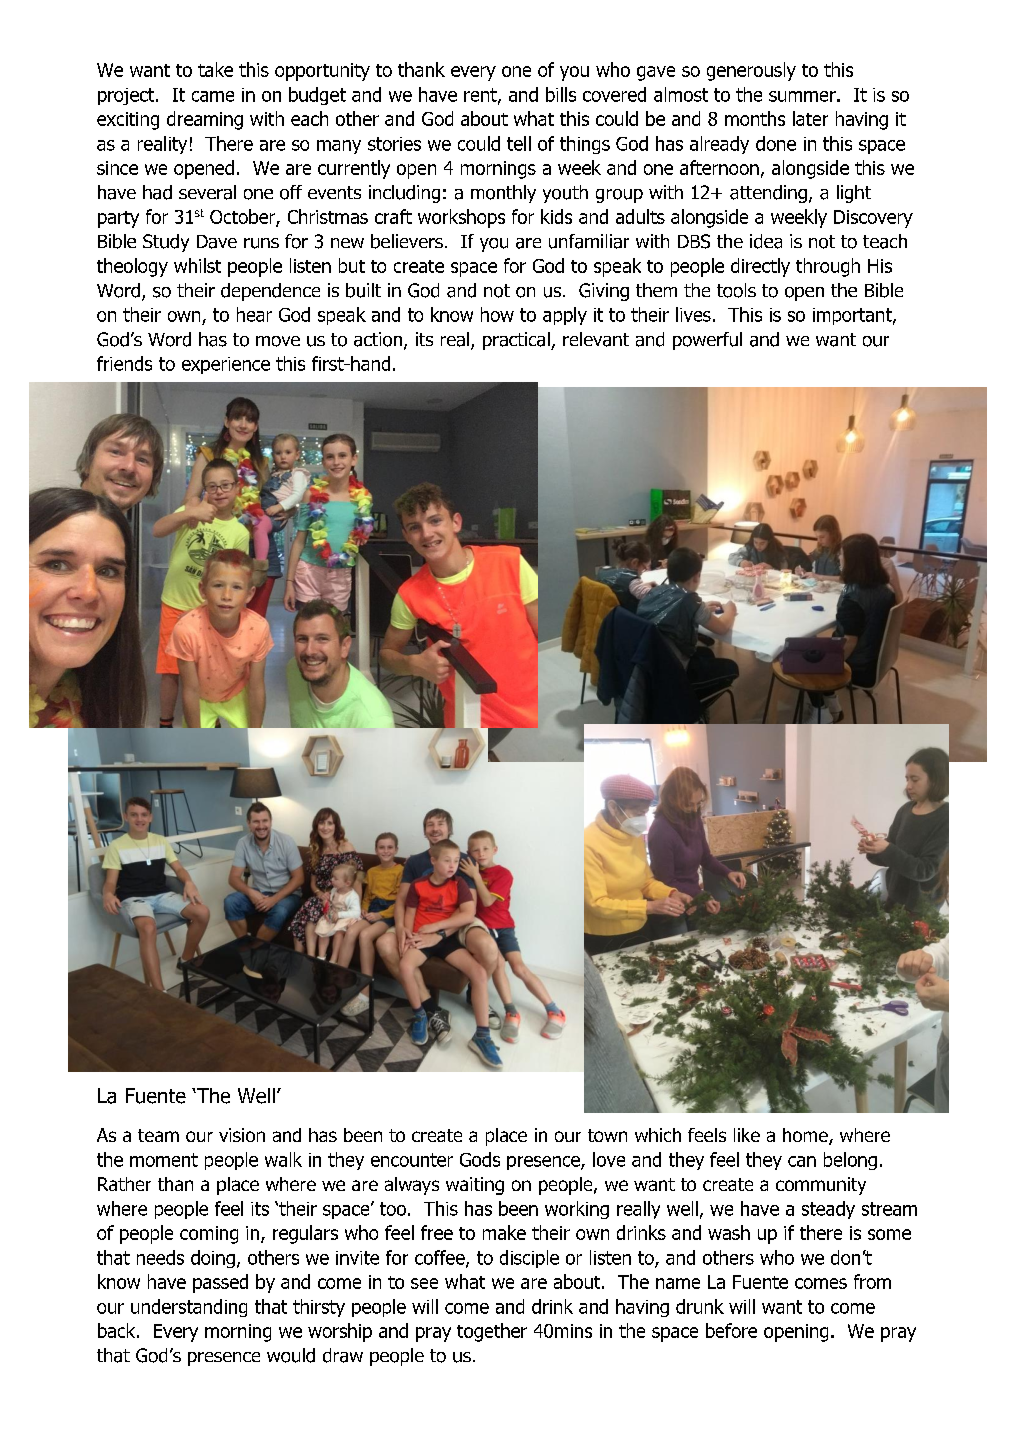 The width and height of the document is (1016, 1438). What do you see at coordinates (226, 365) in the document?
I see `experience` at bounding box center [226, 365].
